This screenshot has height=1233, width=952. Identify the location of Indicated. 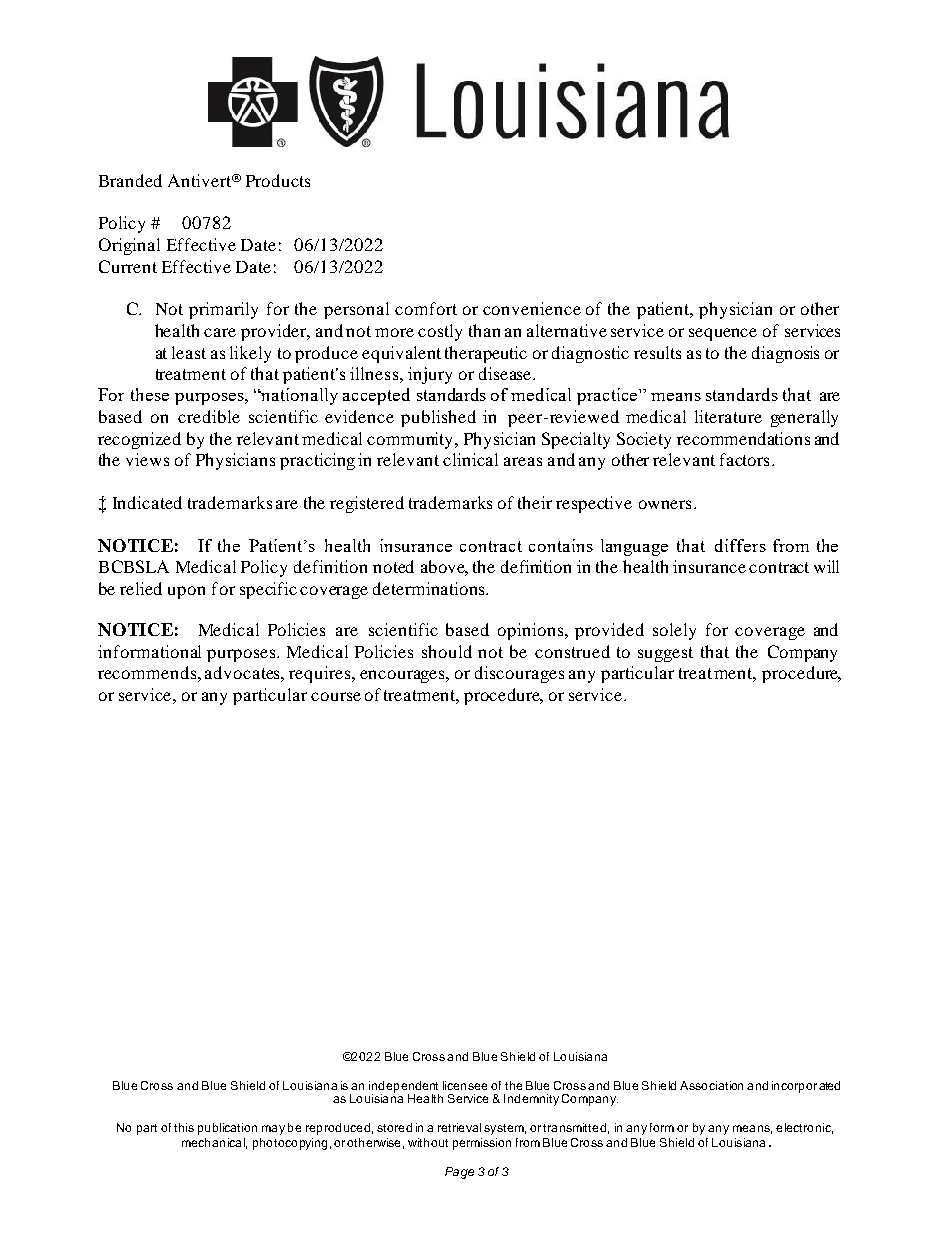
(147, 502).
